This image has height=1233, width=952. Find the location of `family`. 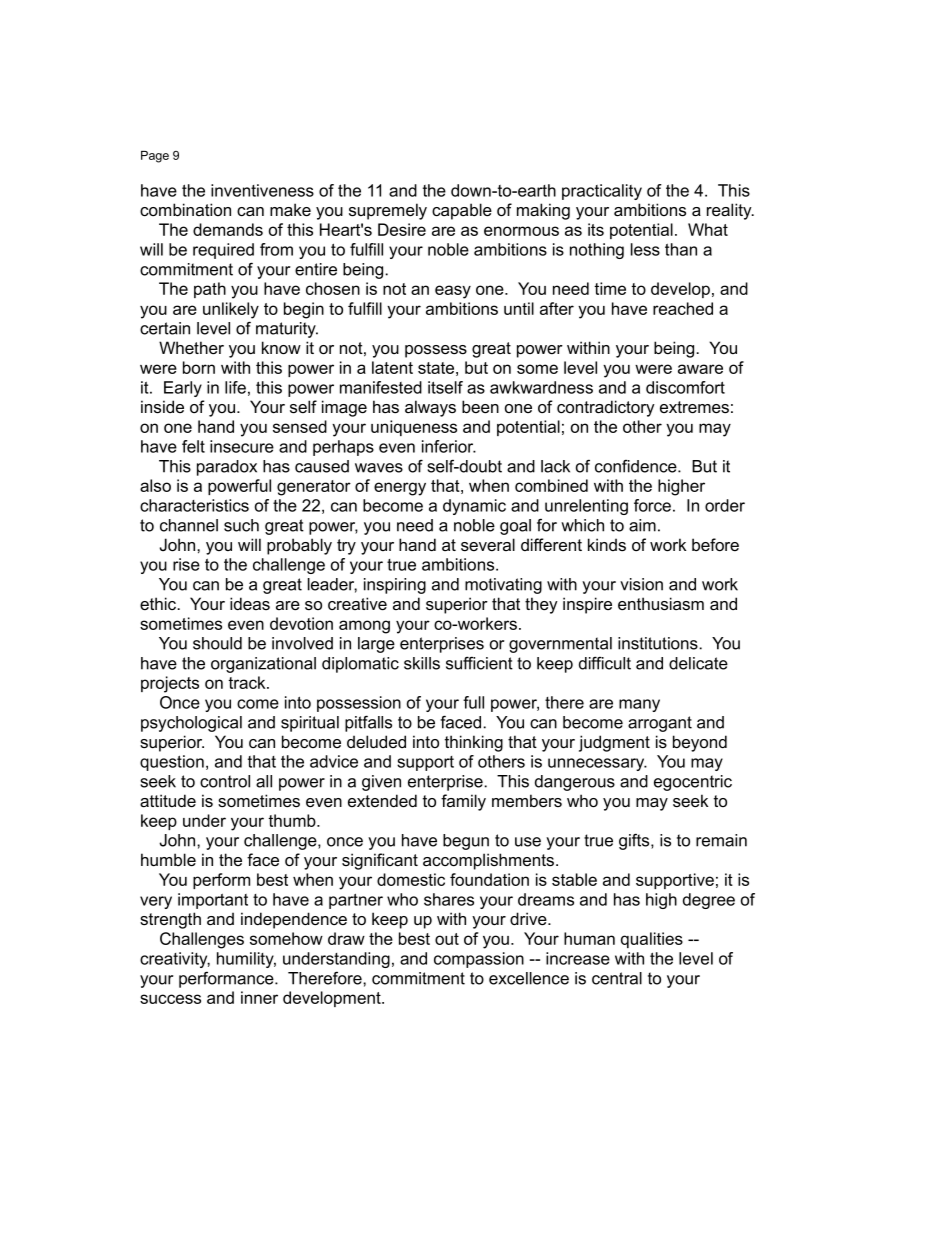

family is located at coordinates (463, 802).
